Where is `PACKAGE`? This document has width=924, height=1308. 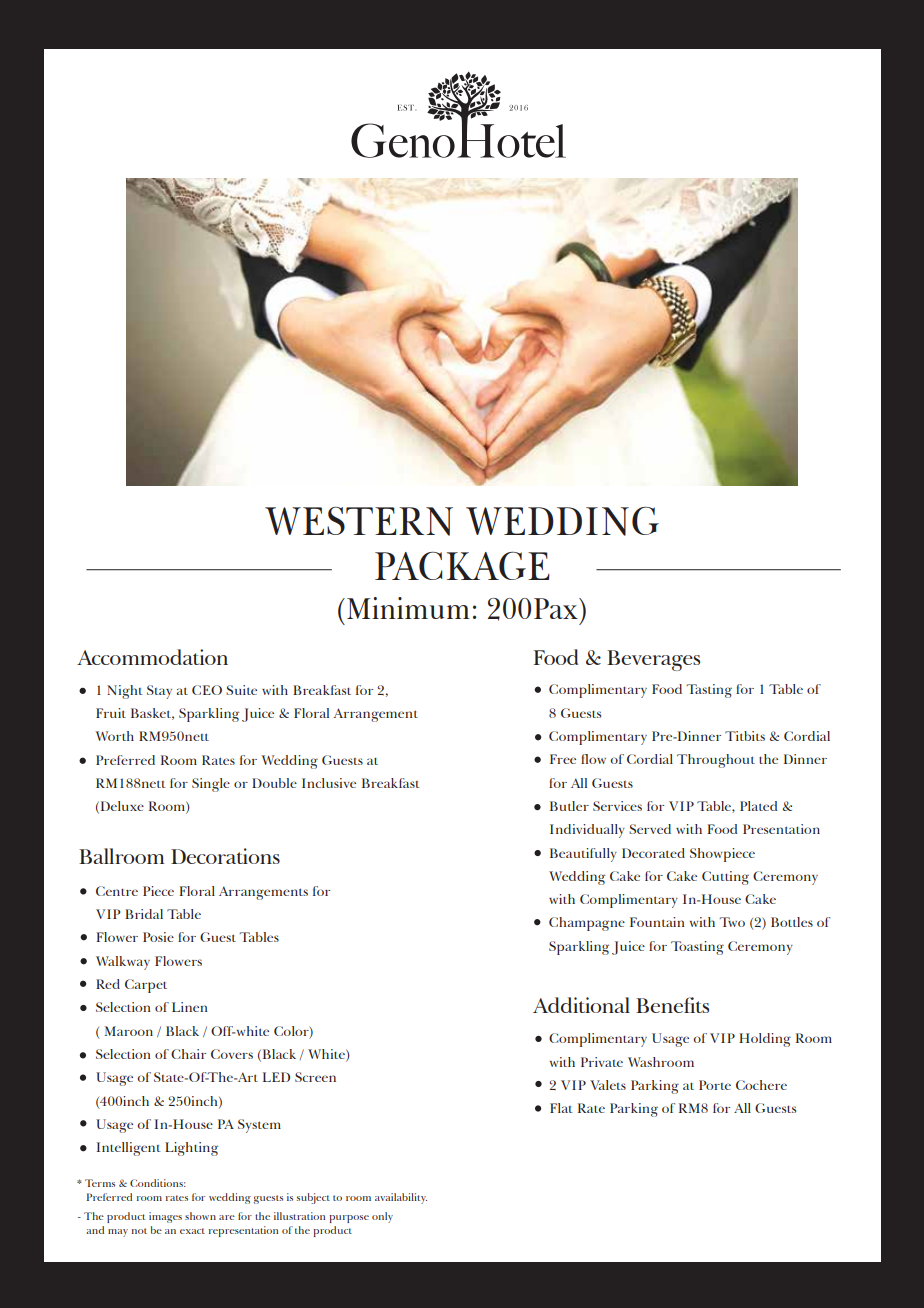
PACKAGE is located at coordinates (462, 566).
